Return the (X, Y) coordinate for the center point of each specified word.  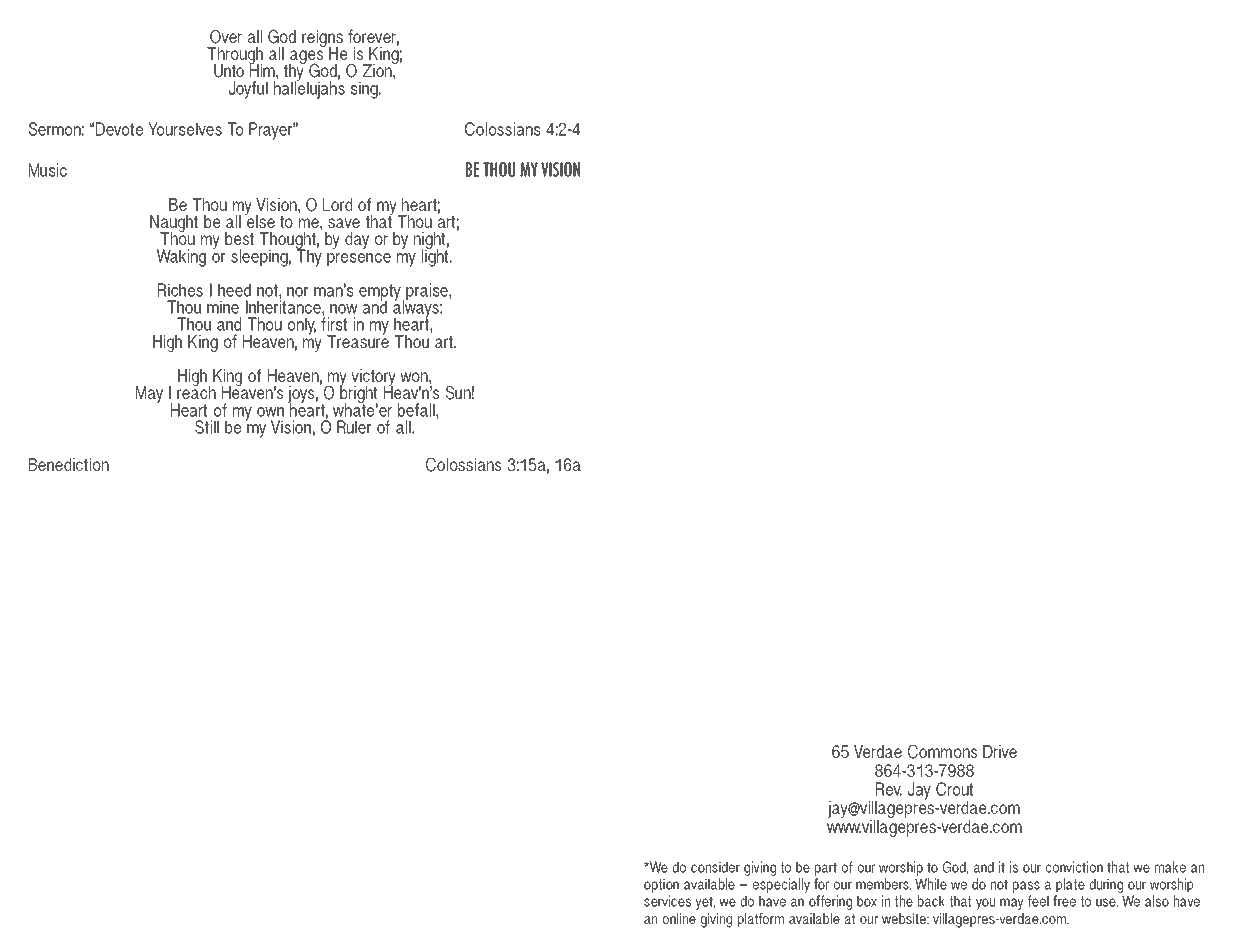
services (667, 901)
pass (1026, 887)
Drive (1000, 751)
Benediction (69, 464)
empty (380, 293)
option (661, 885)
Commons (942, 751)
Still (207, 427)
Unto (229, 71)
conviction (1074, 867)
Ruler (354, 427)
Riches (180, 290)
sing (365, 90)
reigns (322, 40)
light (436, 257)
